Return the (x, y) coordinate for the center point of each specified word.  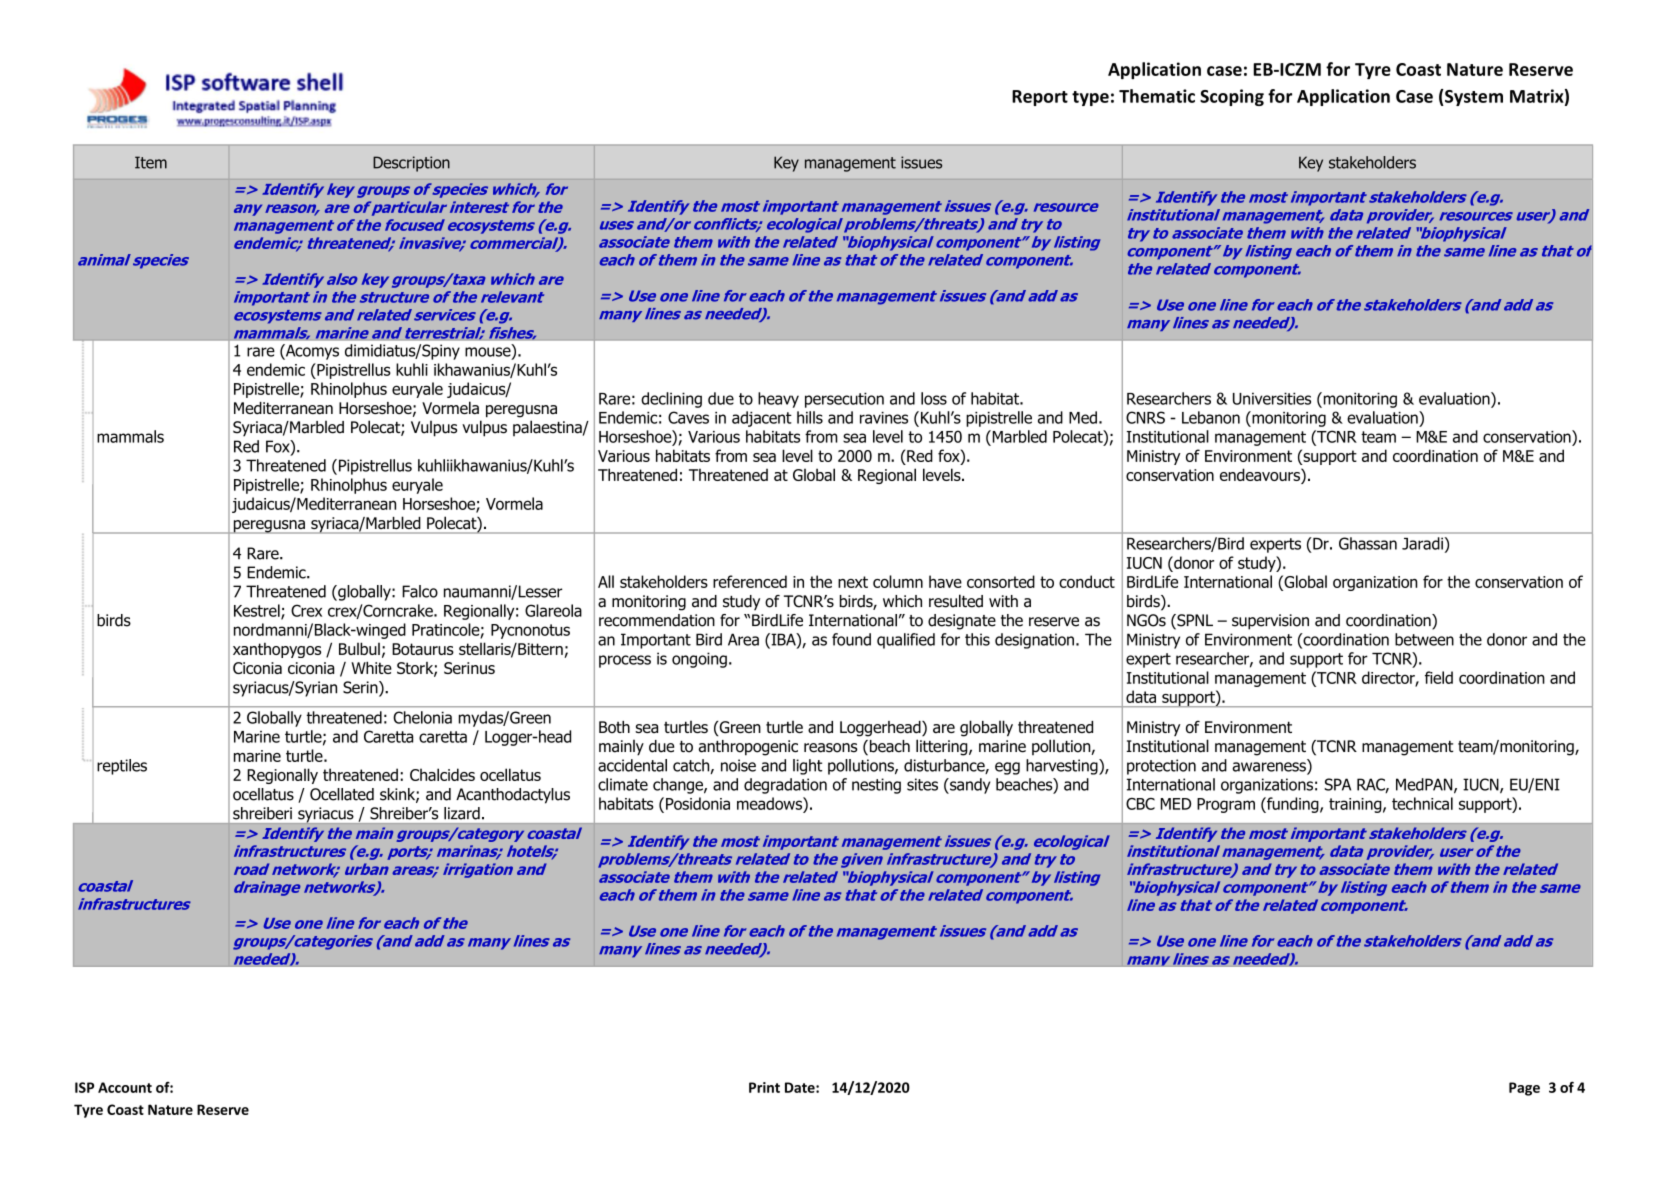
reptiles (122, 767)
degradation (785, 786)
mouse (489, 352)
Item (151, 162)
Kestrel (258, 611)
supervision (1270, 622)
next (853, 582)
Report (1040, 98)
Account (125, 1087)
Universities (1272, 398)
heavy (778, 400)
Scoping (1232, 97)
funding (1293, 805)
